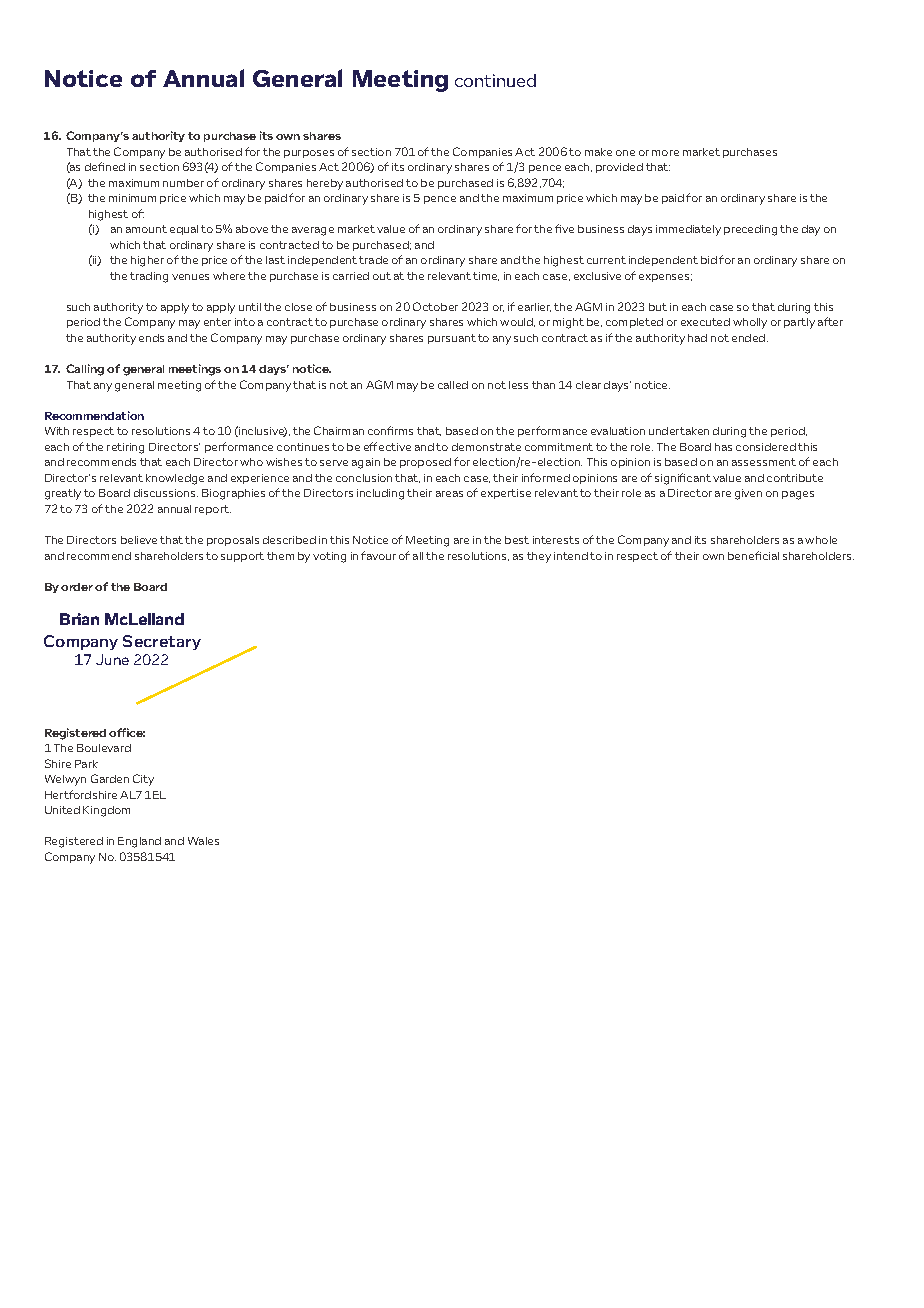  Describe the element at coordinates (203, 841) in the screenshot. I see `Wales` at that location.
